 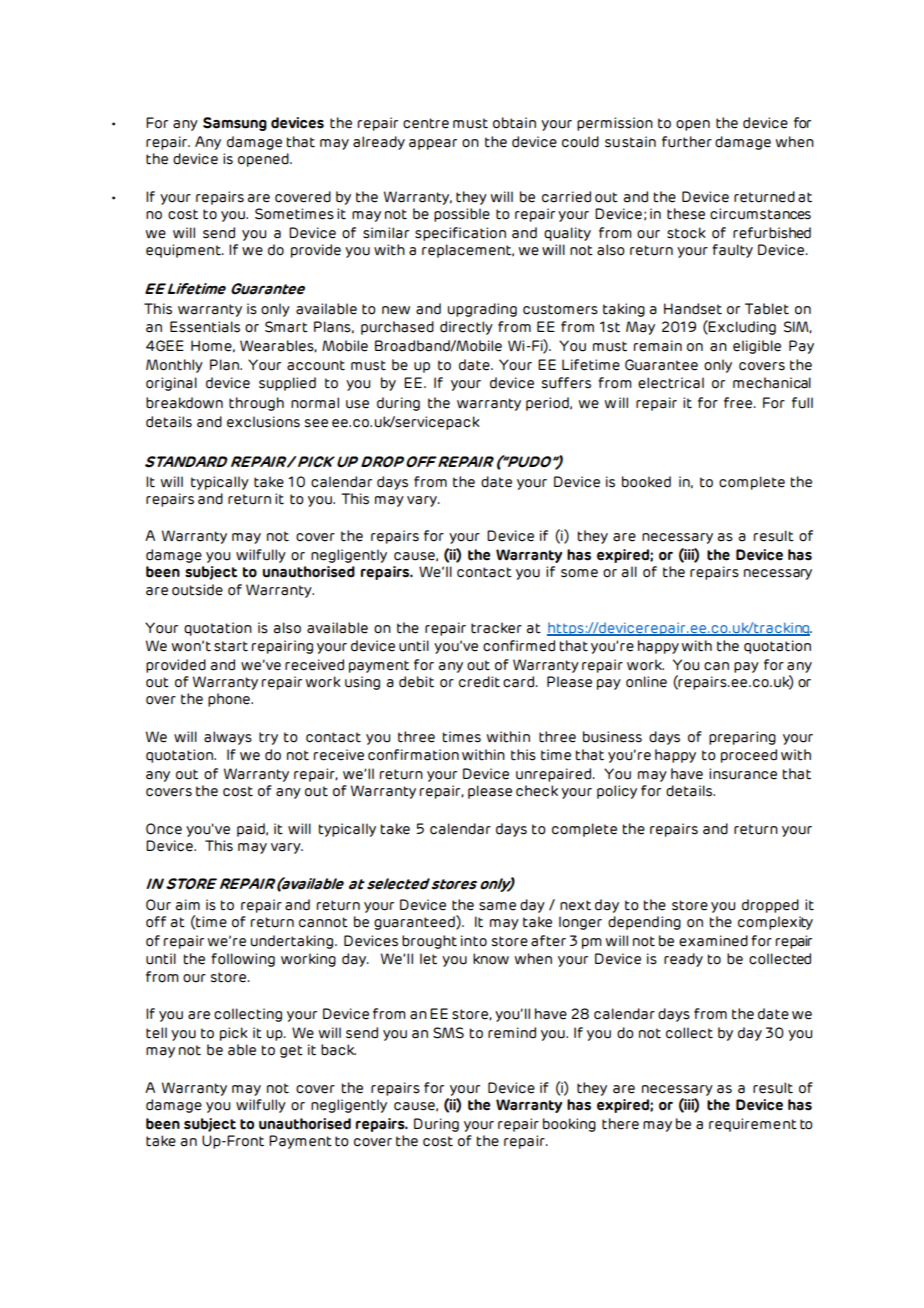 What do you see at coordinates (433, 144) in the image?
I see `appear` at bounding box center [433, 144].
